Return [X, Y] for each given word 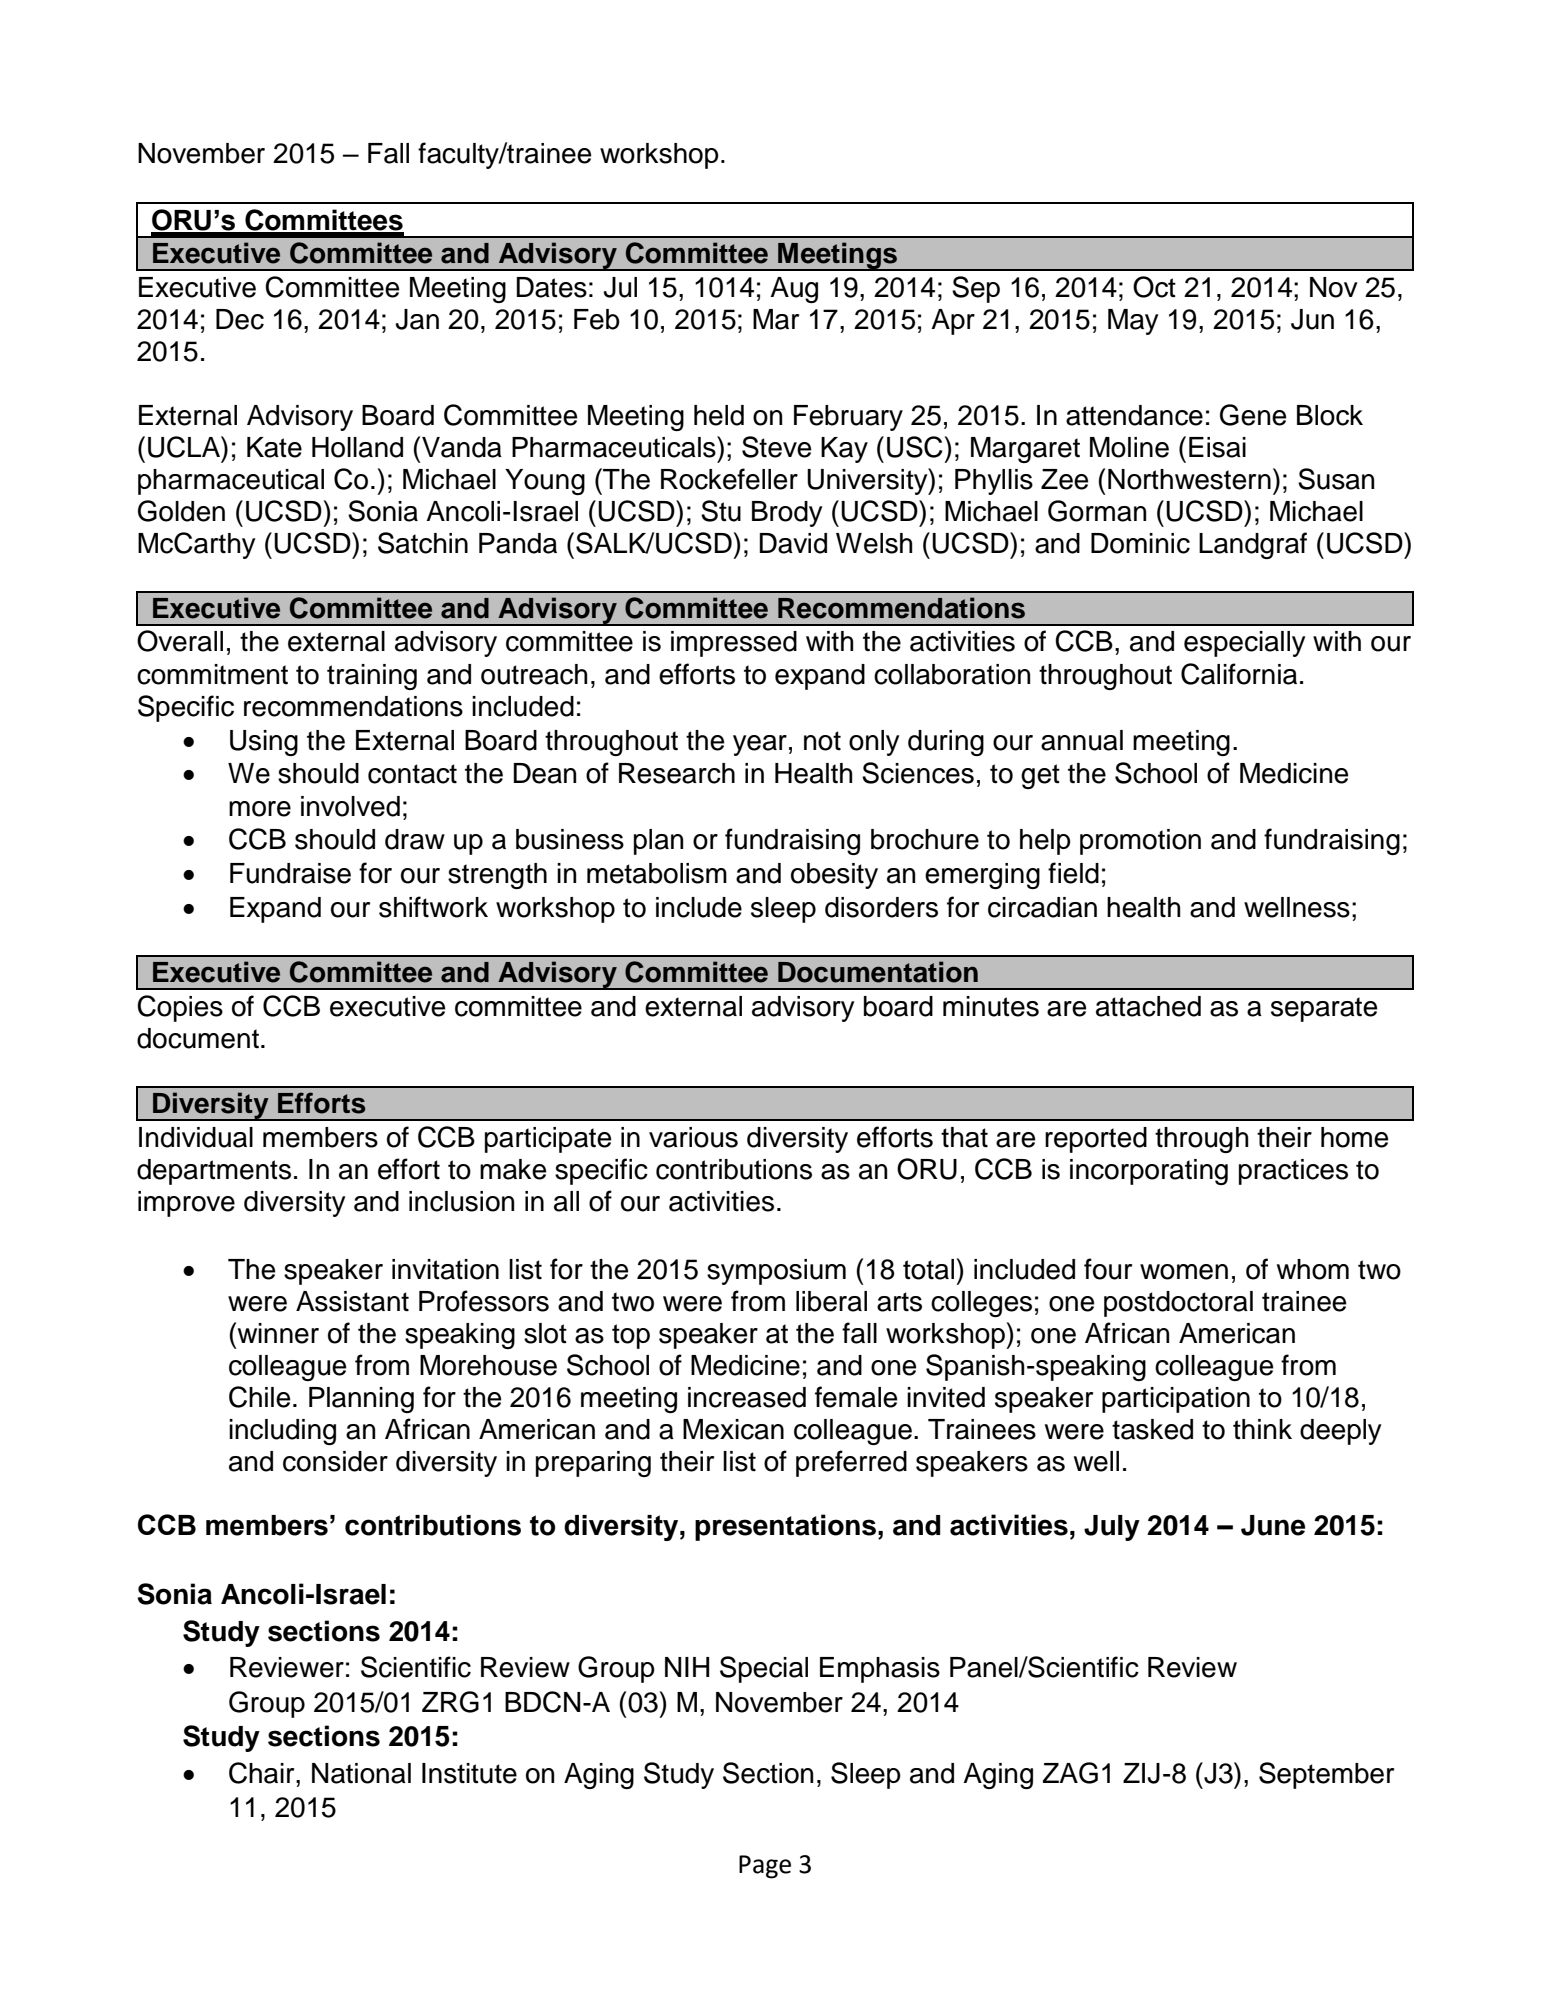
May [1133, 322]
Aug [794, 290]
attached [1148, 1006]
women [1184, 1272]
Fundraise [290, 873]
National [361, 1773]
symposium [776, 1272]
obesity [834, 876]
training [372, 677]
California [1239, 674]
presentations [785, 1527]
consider [335, 1461]
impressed [734, 644]
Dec [240, 319]
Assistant [352, 1301]
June [1273, 1525]
